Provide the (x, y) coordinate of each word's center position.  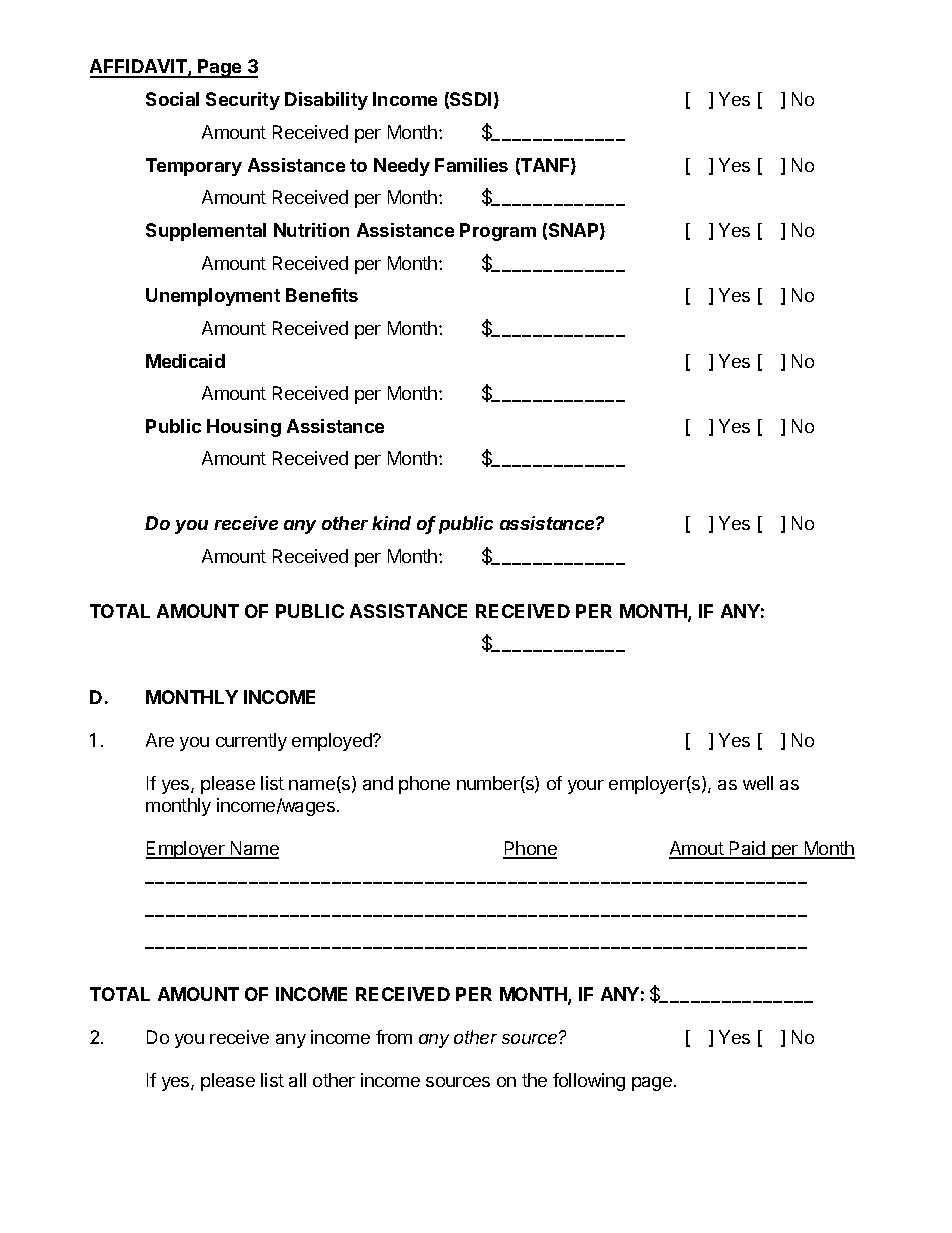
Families (471, 165)
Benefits (322, 295)
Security (243, 101)
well (758, 783)
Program (498, 232)
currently (251, 742)
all (297, 1080)
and (378, 783)
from (394, 1037)
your (586, 787)
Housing (244, 428)
